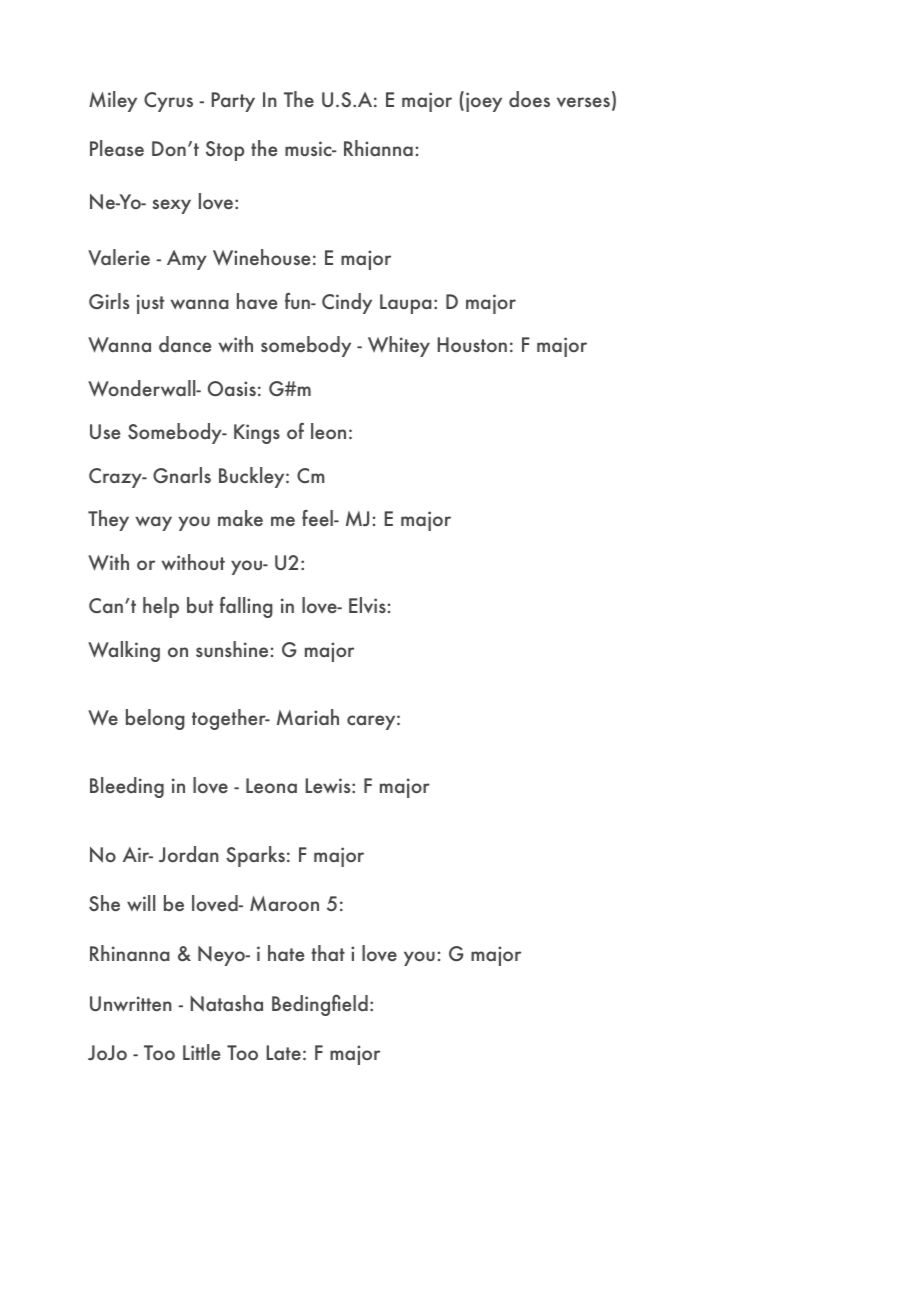 The height and width of the screenshot is (1308, 924). Describe the element at coordinates (233, 102) in the screenshot. I see `Party` at that location.
